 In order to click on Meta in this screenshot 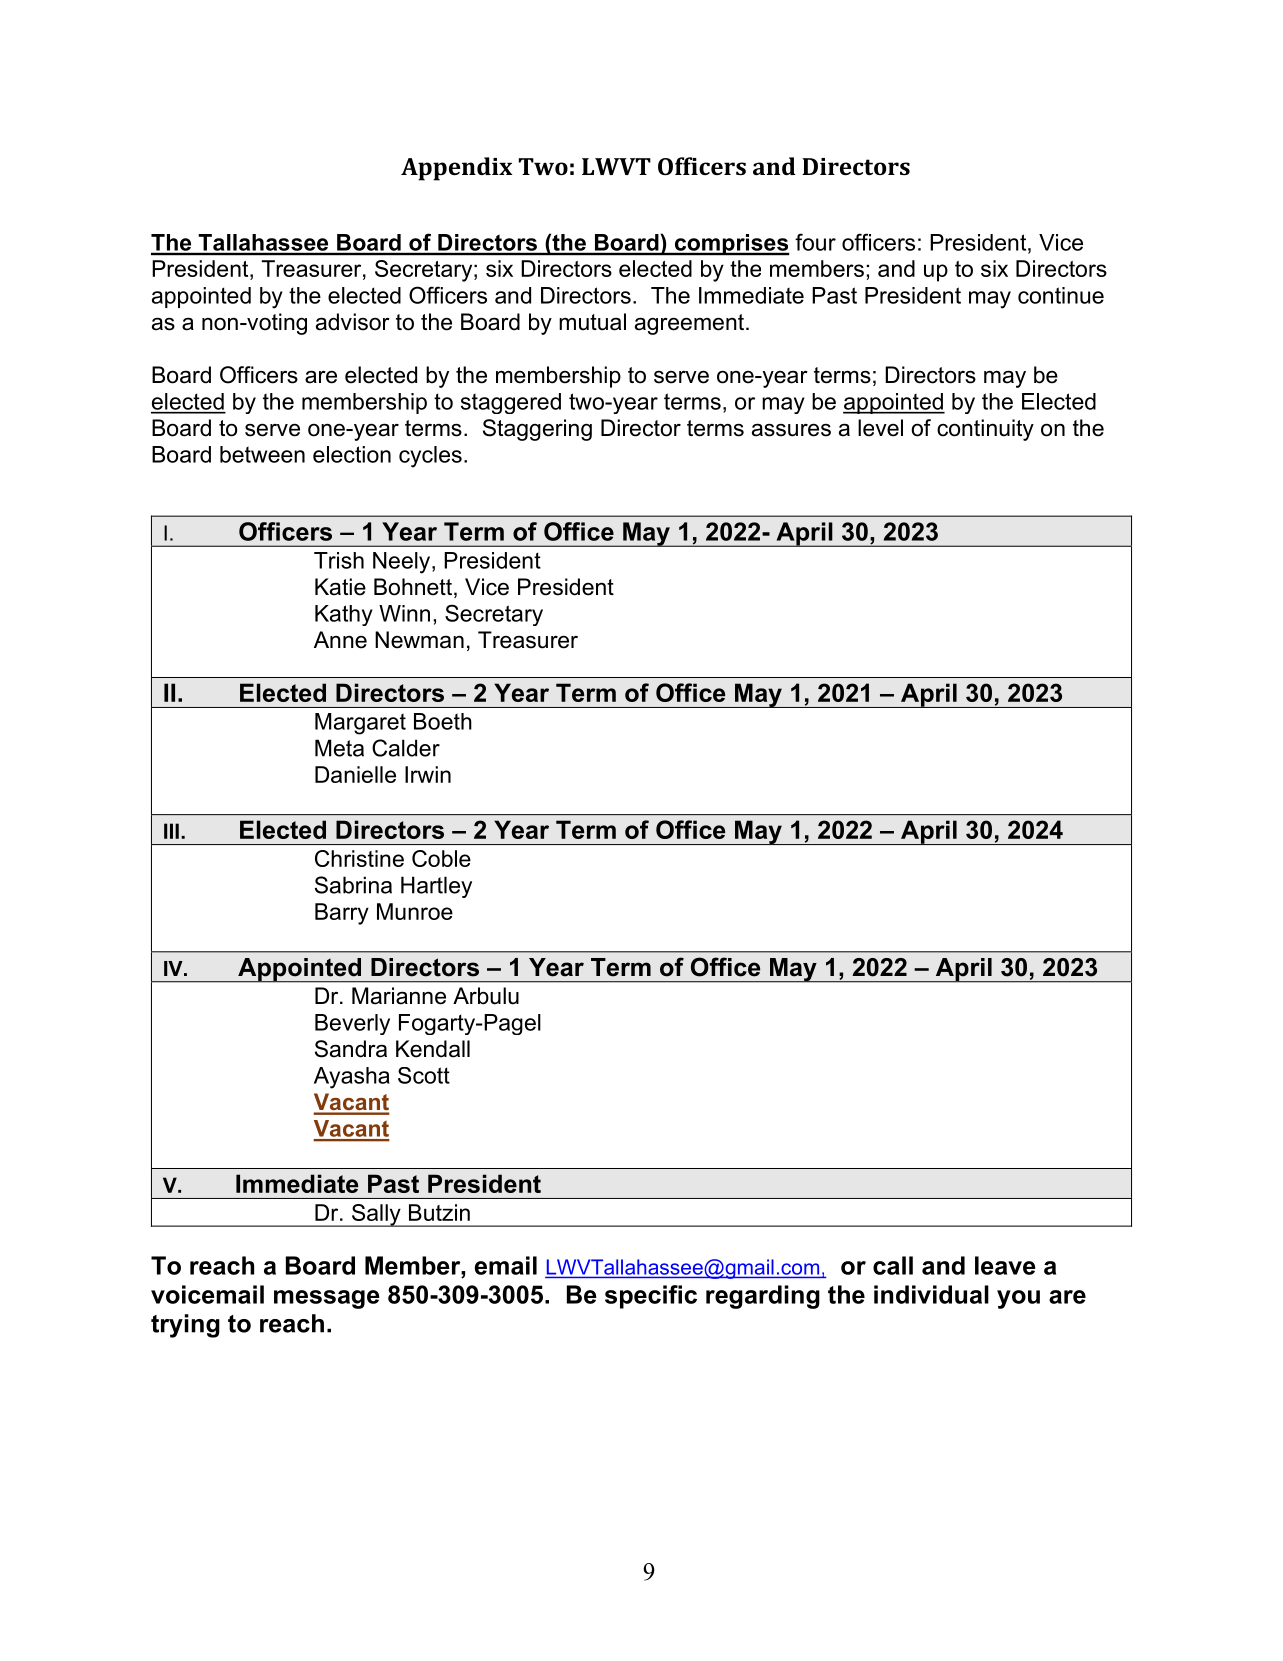, I will do `click(339, 748)`.
